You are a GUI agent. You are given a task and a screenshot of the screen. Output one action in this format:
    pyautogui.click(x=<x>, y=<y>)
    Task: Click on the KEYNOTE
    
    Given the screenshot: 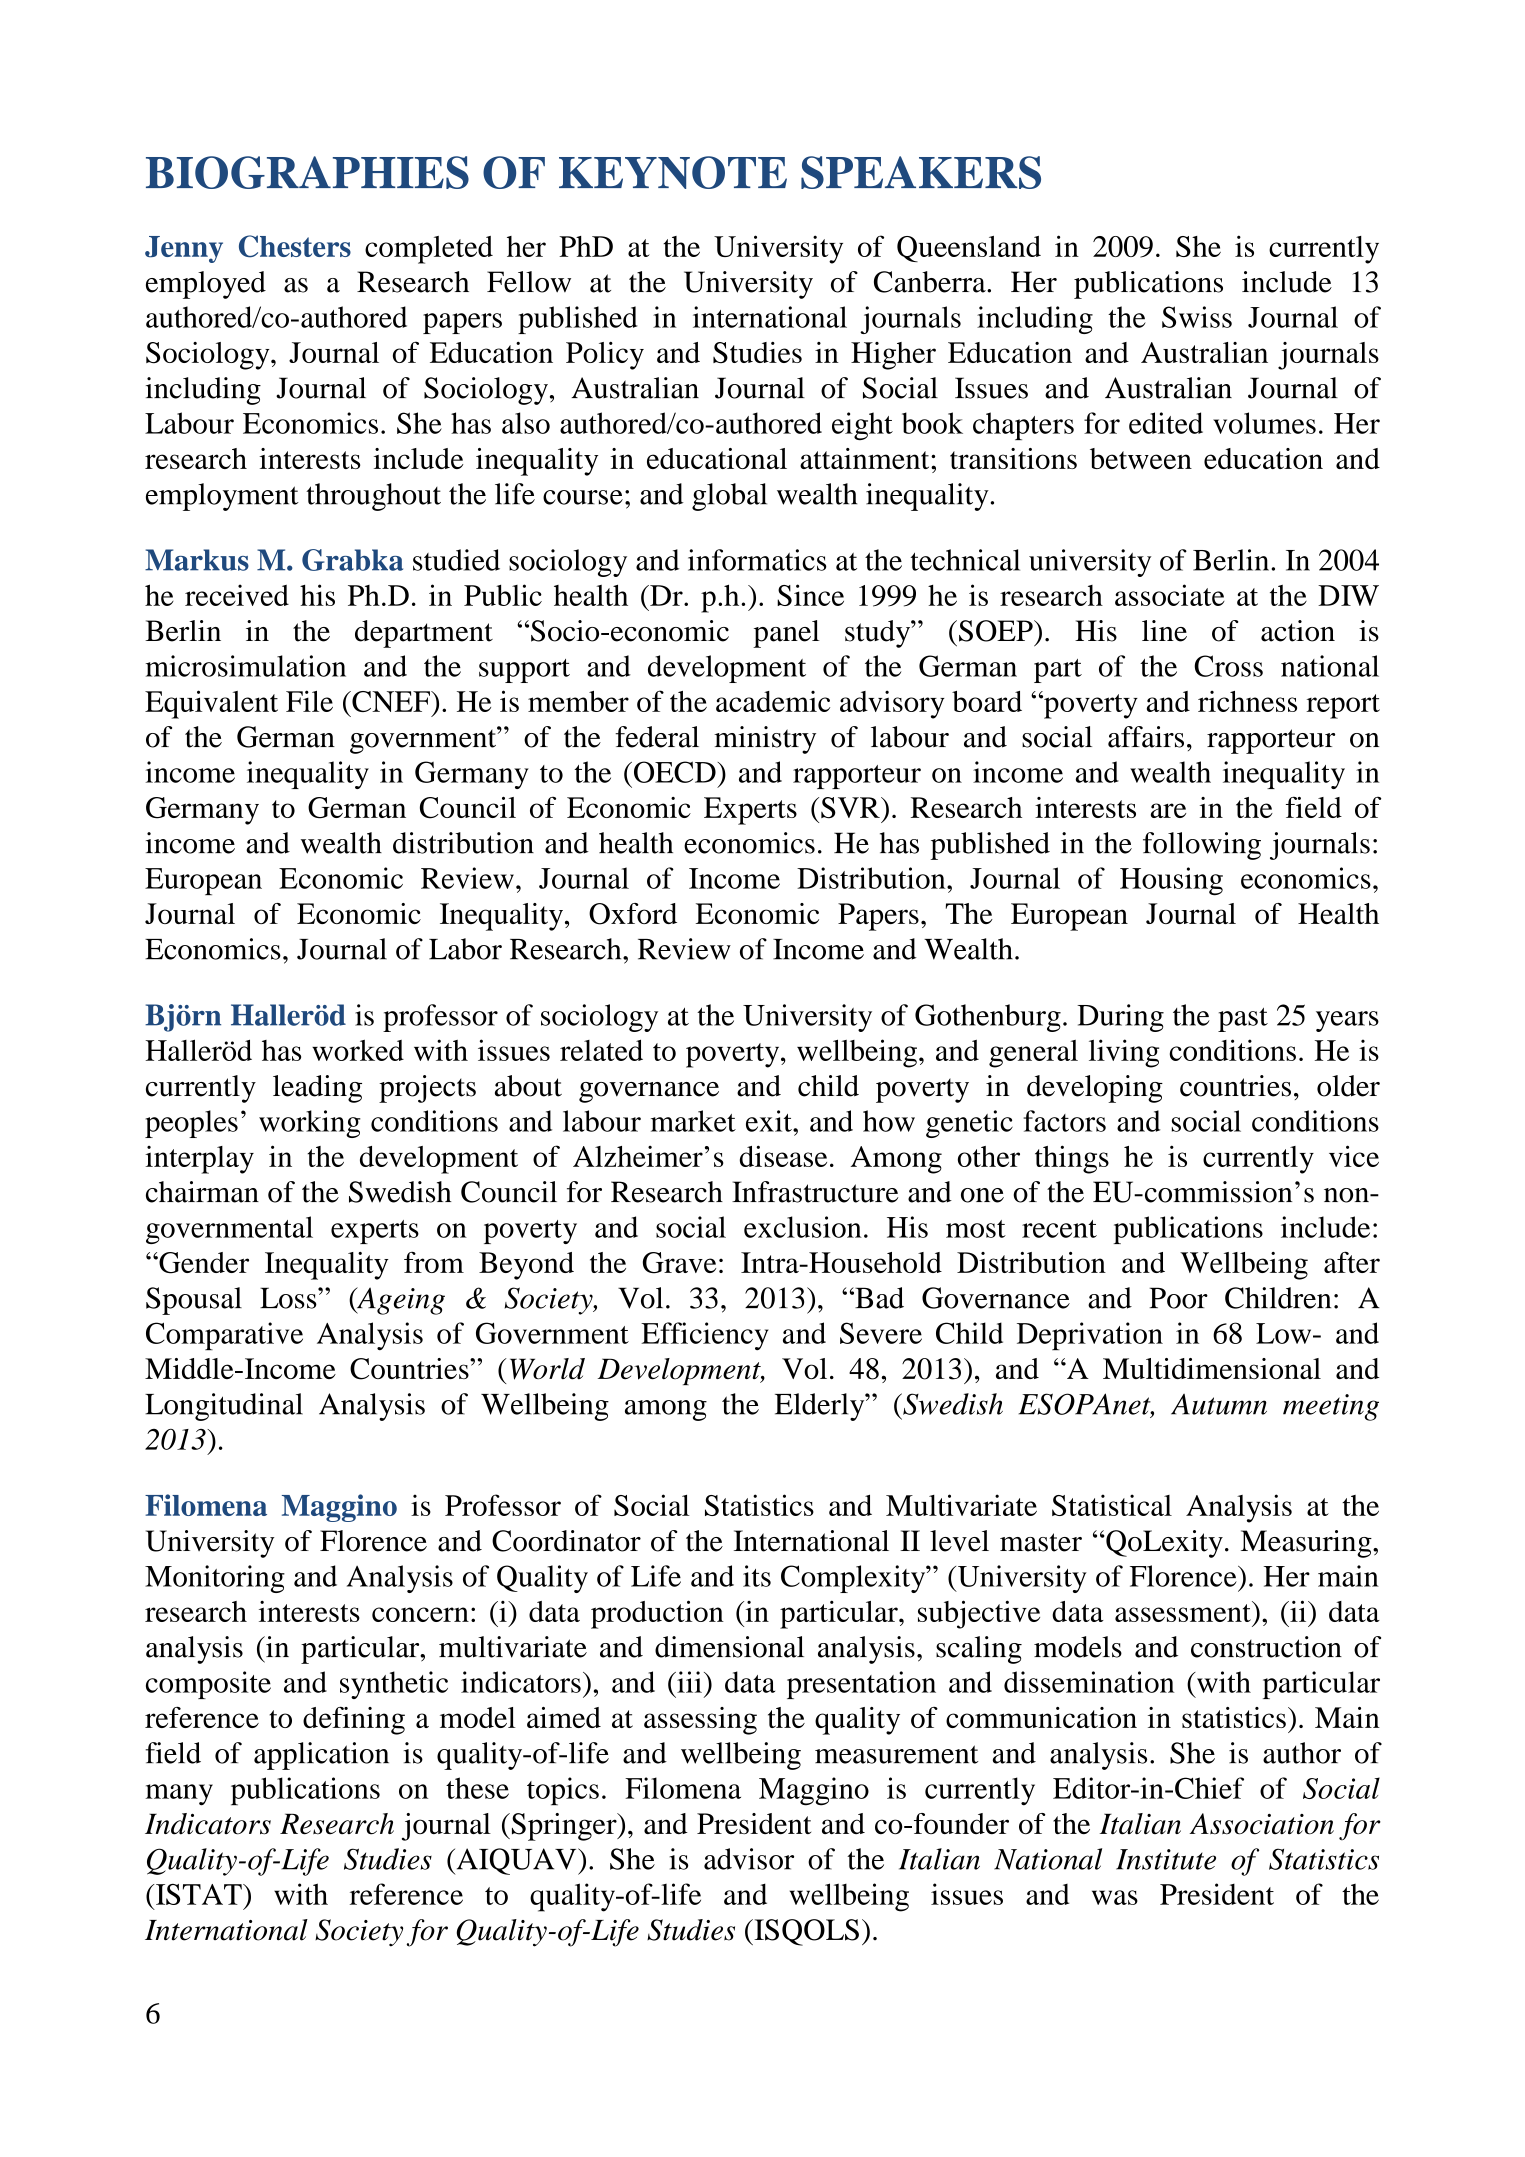 What is the action you would take?
    pyautogui.click(x=673, y=172)
